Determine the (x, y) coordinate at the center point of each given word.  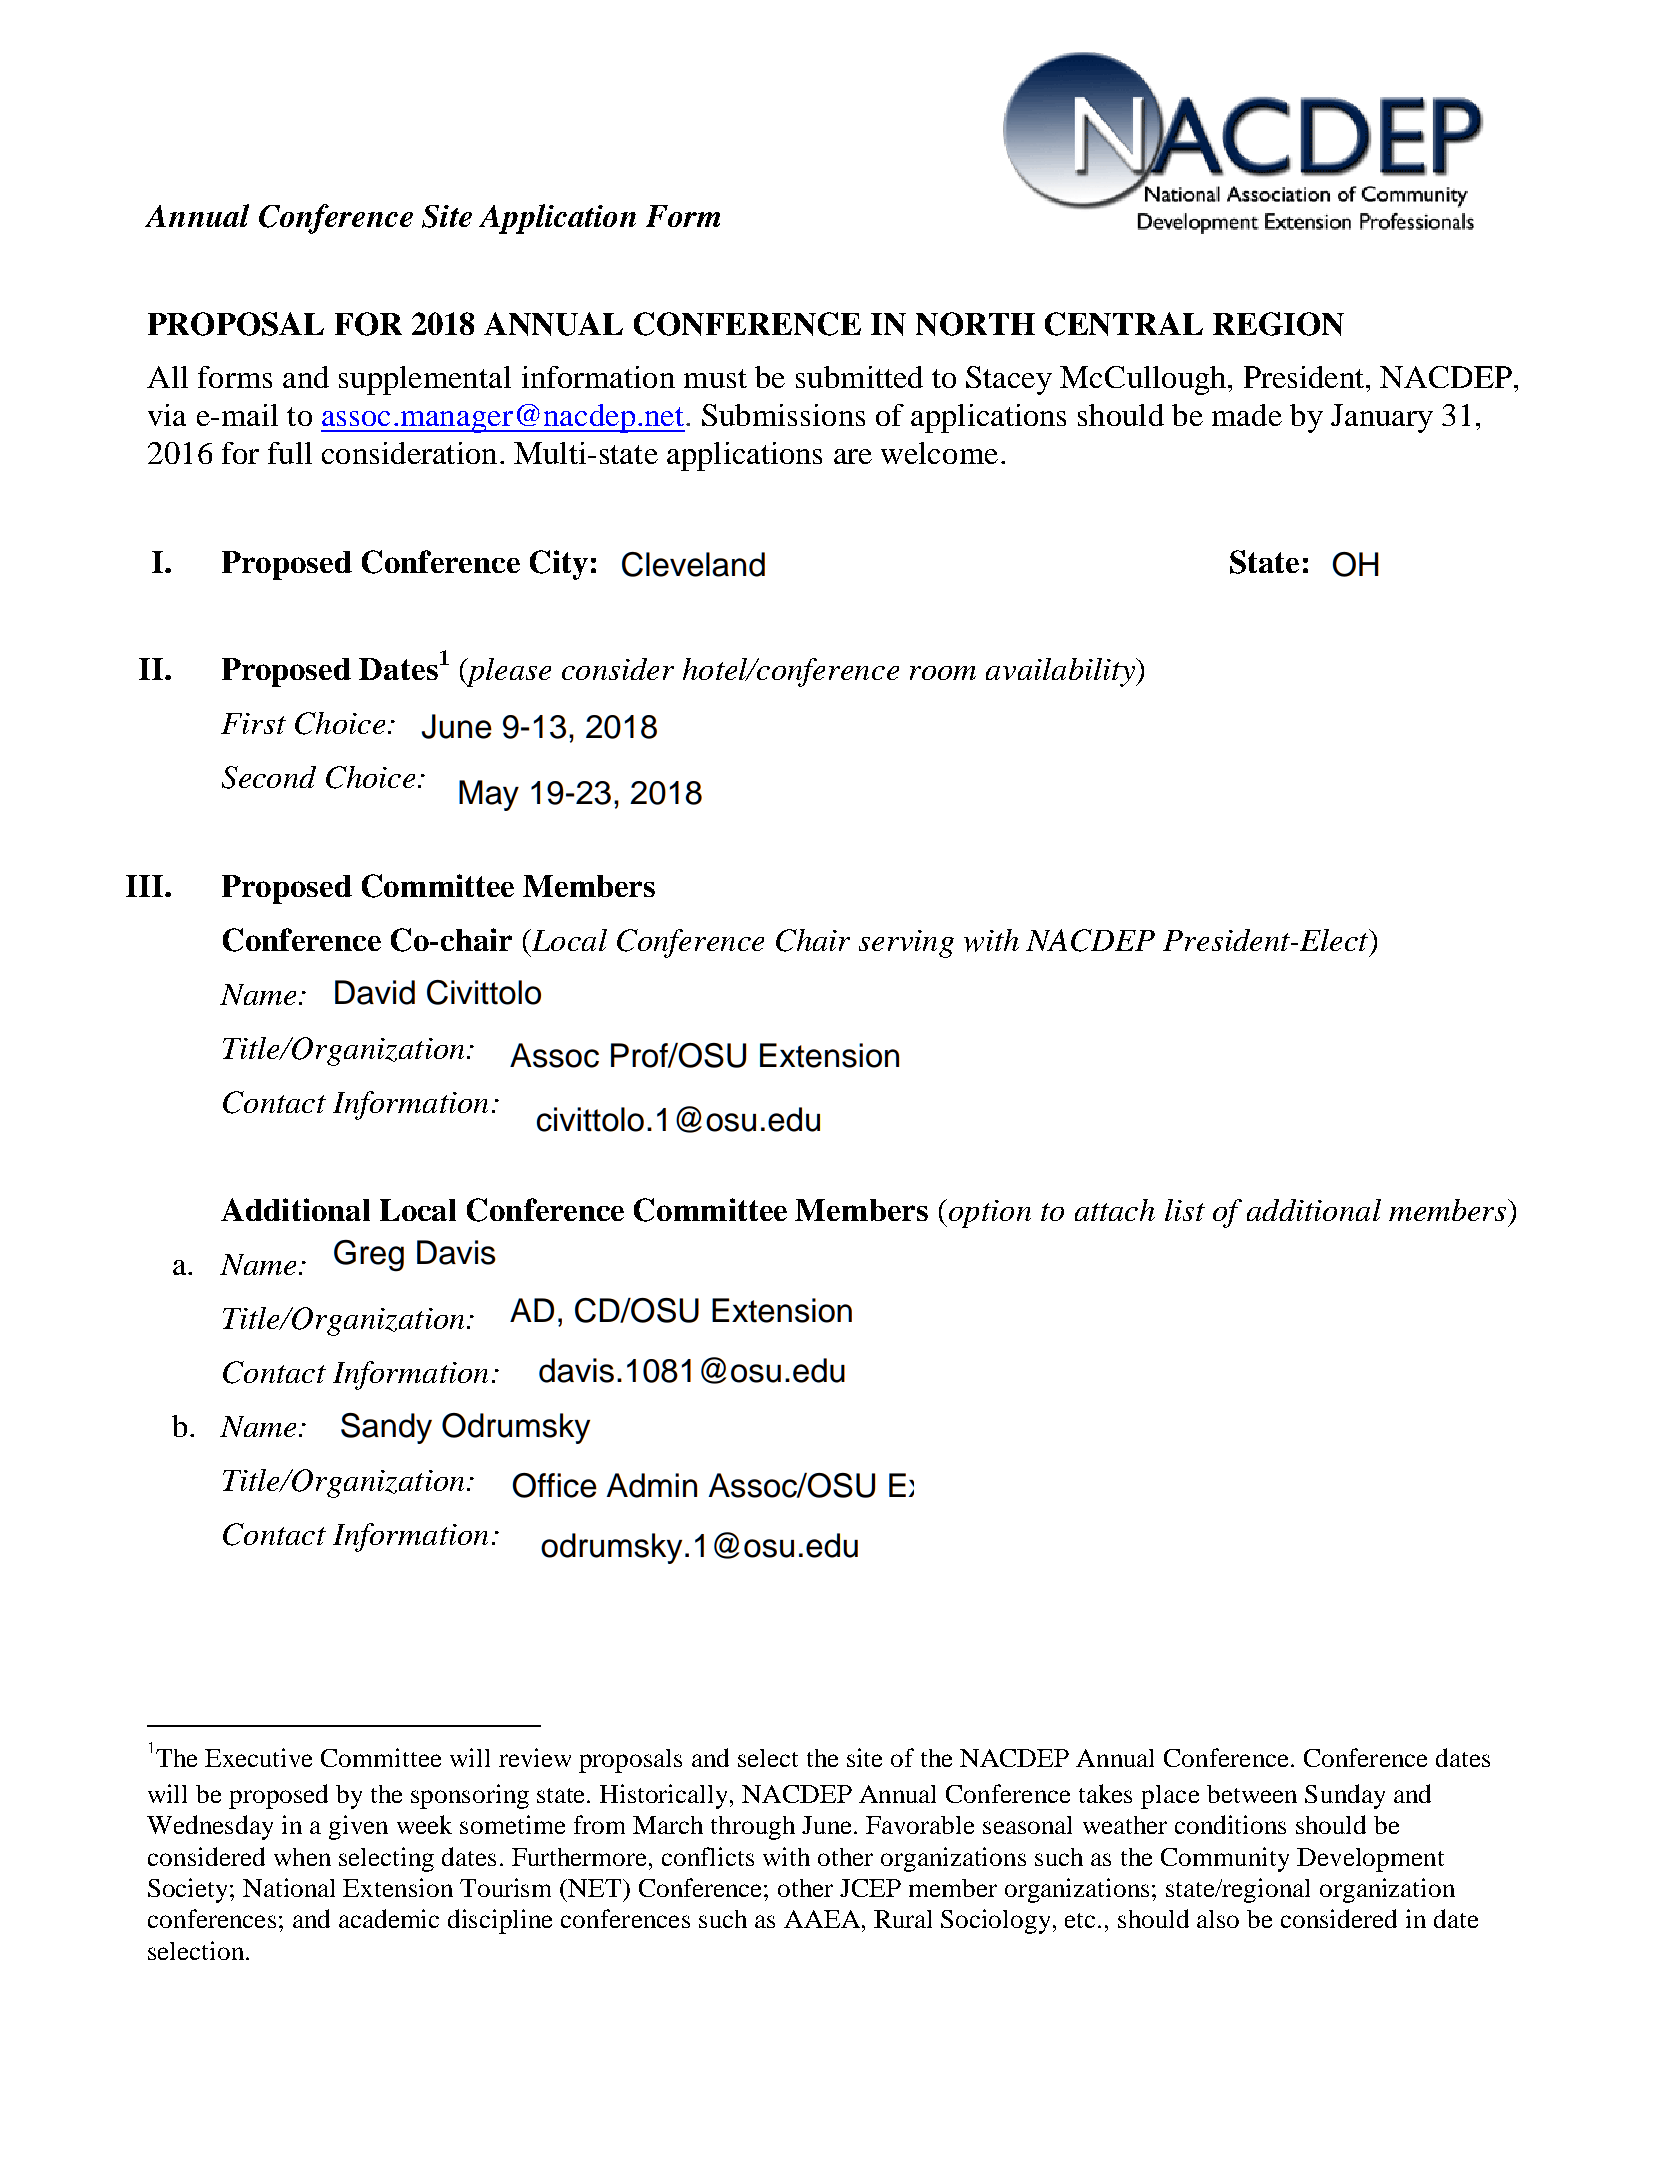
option (988, 1213)
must (715, 378)
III (146, 886)
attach (1115, 1210)
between (1252, 1794)
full (290, 453)
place (1170, 1797)
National (289, 1887)
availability (1061, 672)
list (1185, 1210)
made (1247, 415)
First (253, 723)
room (943, 673)
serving (906, 944)
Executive (258, 1757)
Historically (665, 1796)
